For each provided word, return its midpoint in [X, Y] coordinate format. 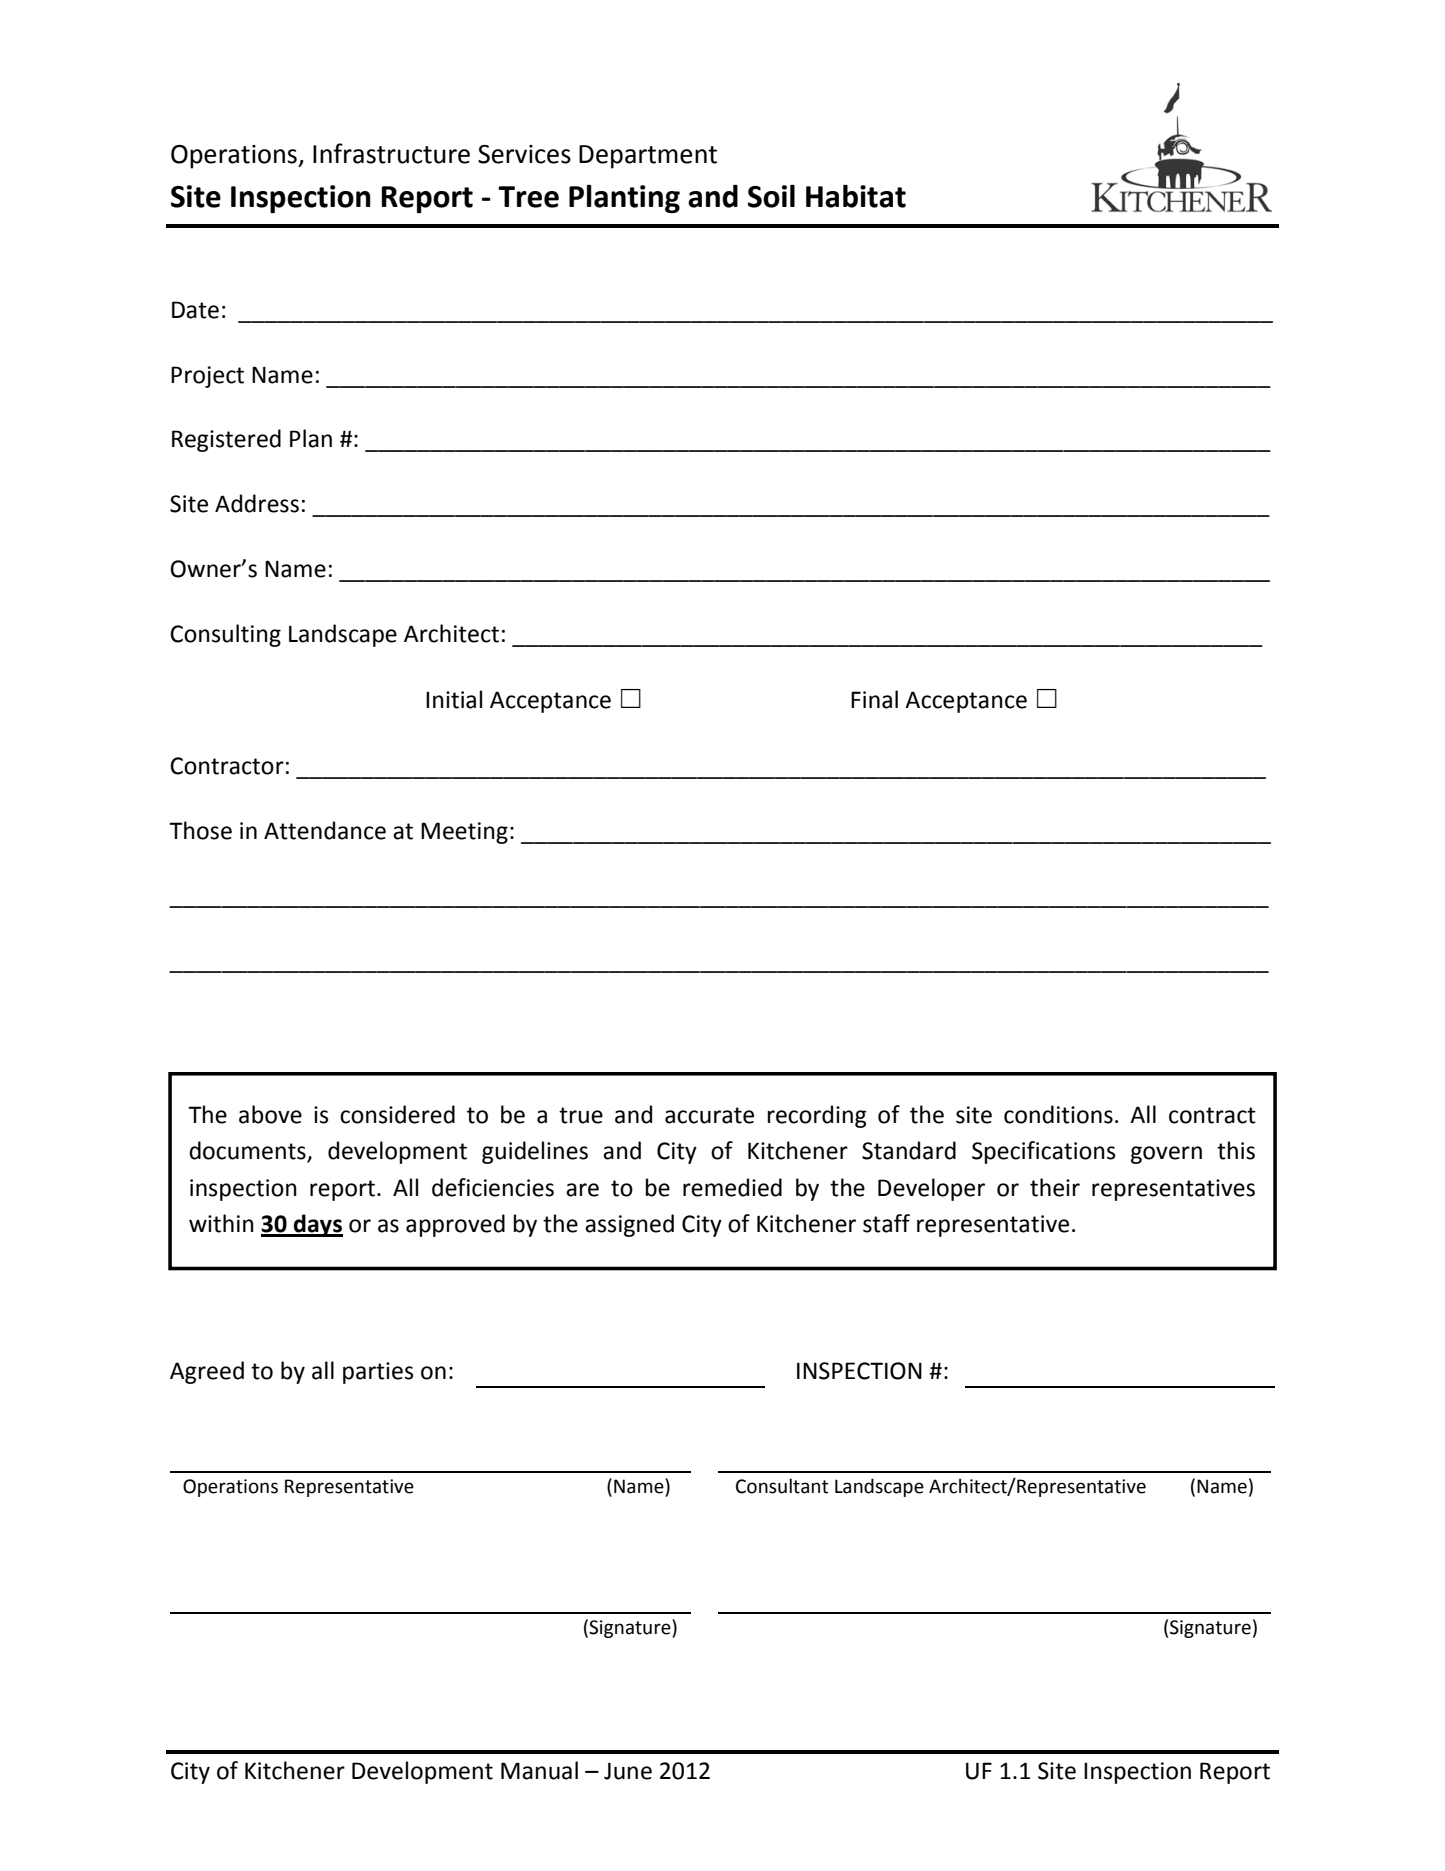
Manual [539, 1770]
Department [648, 157]
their [1055, 1187]
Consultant [782, 1486]
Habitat [856, 196]
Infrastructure [391, 153]
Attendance [325, 830]
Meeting [464, 833]
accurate [709, 1115]
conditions [1058, 1114]
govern [1166, 1155]
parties [378, 1373]
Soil [771, 196]
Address [257, 503]
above [270, 1114]
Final [874, 699]
